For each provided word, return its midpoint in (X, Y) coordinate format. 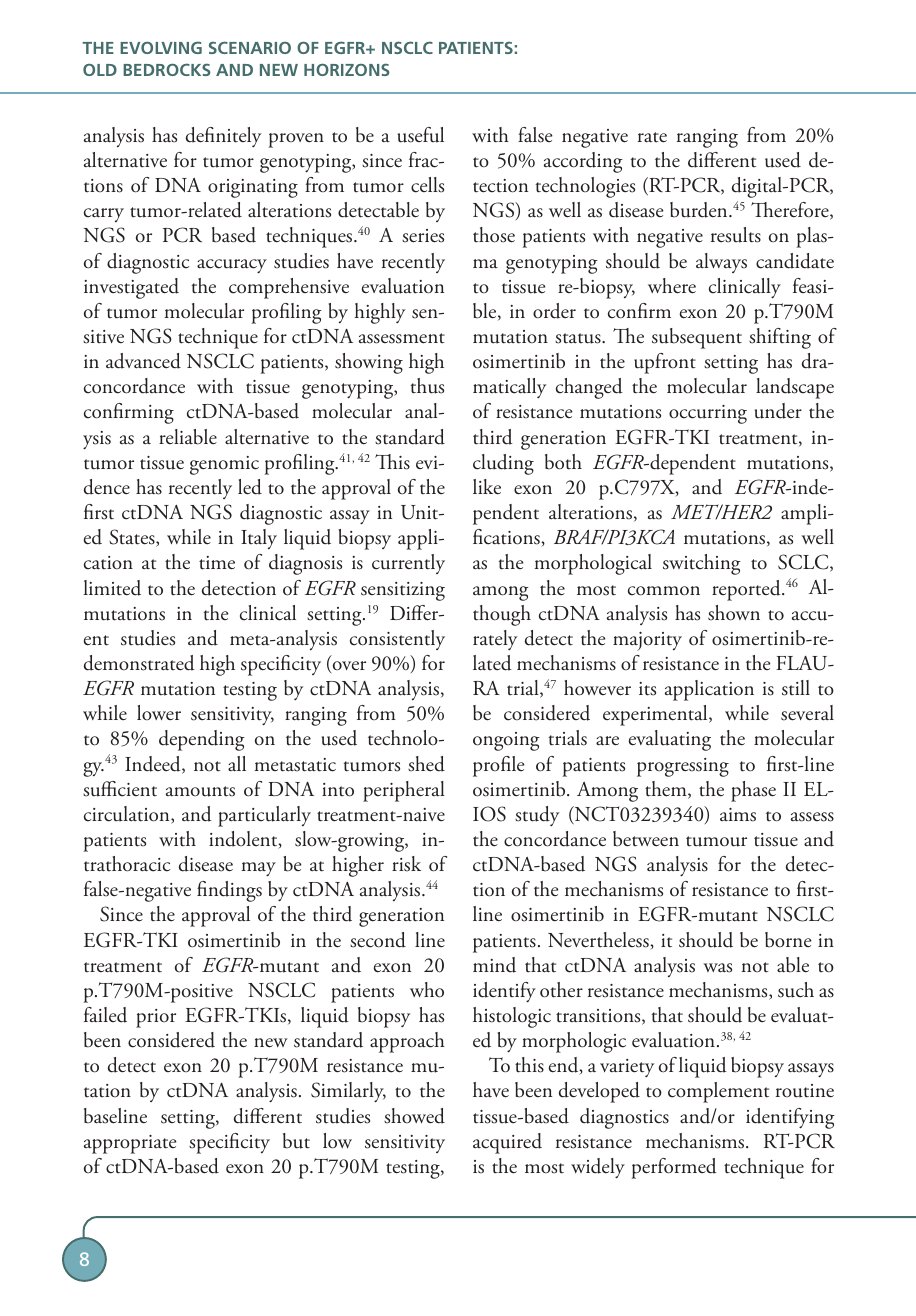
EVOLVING (161, 47)
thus (427, 386)
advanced (143, 361)
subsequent (697, 338)
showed (414, 1116)
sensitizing (403, 591)
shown (734, 613)
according (583, 162)
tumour (716, 841)
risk (406, 864)
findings (229, 891)
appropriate (130, 1144)
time (217, 563)
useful (421, 135)
